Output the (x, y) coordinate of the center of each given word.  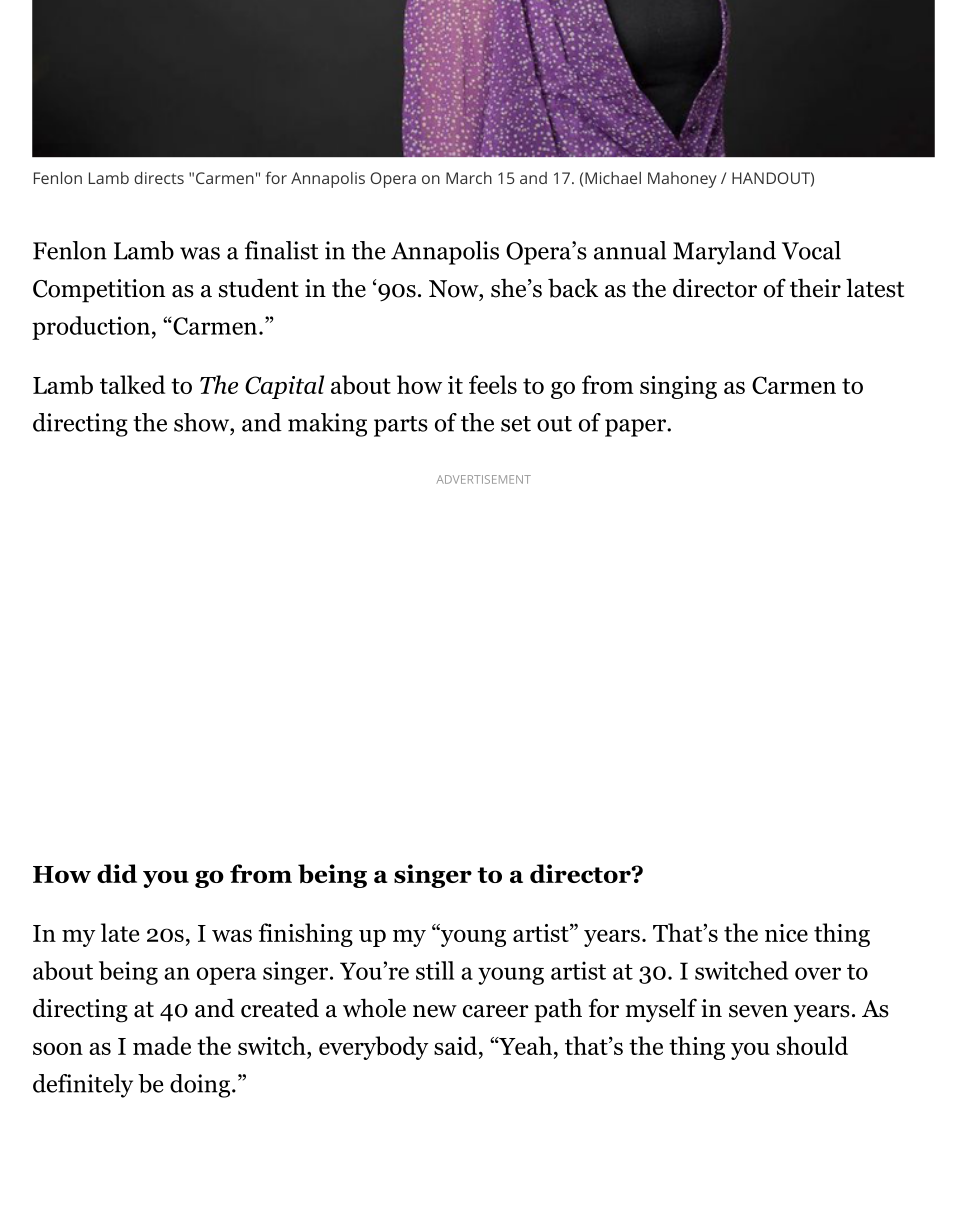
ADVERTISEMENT (484, 479)
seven (758, 1011)
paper (636, 428)
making (327, 425)
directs (159, 177)
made (162, 1045)
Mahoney (682, 180)
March (469, 178)
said (457, 1045)
